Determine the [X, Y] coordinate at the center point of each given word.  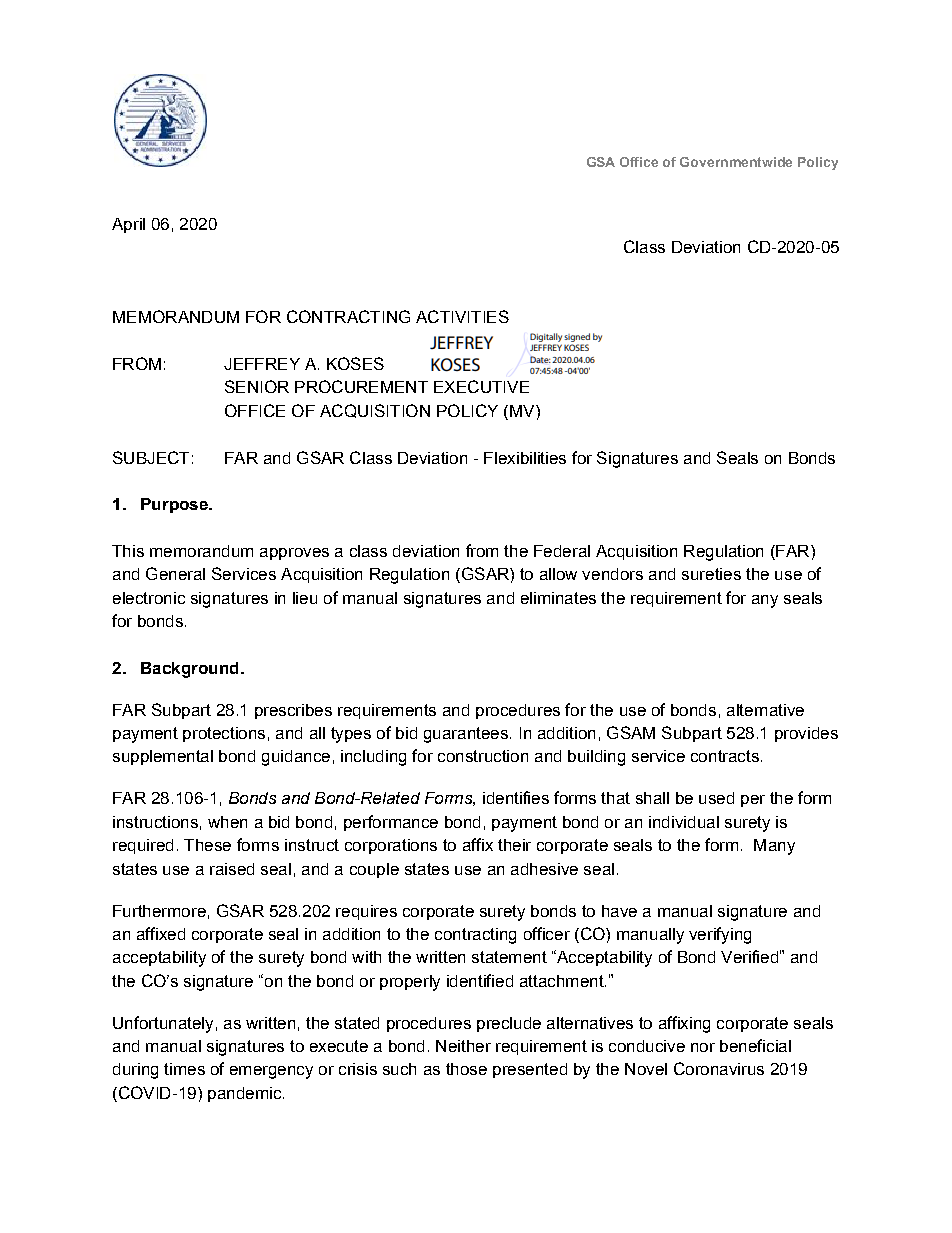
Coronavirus [719, 1068]
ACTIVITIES [462, 316]
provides [806, 734]
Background [189, 670]
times [184, 1069]
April [128, 225]
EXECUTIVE [481, 386]
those [466, 1069]
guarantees [466, 735]
